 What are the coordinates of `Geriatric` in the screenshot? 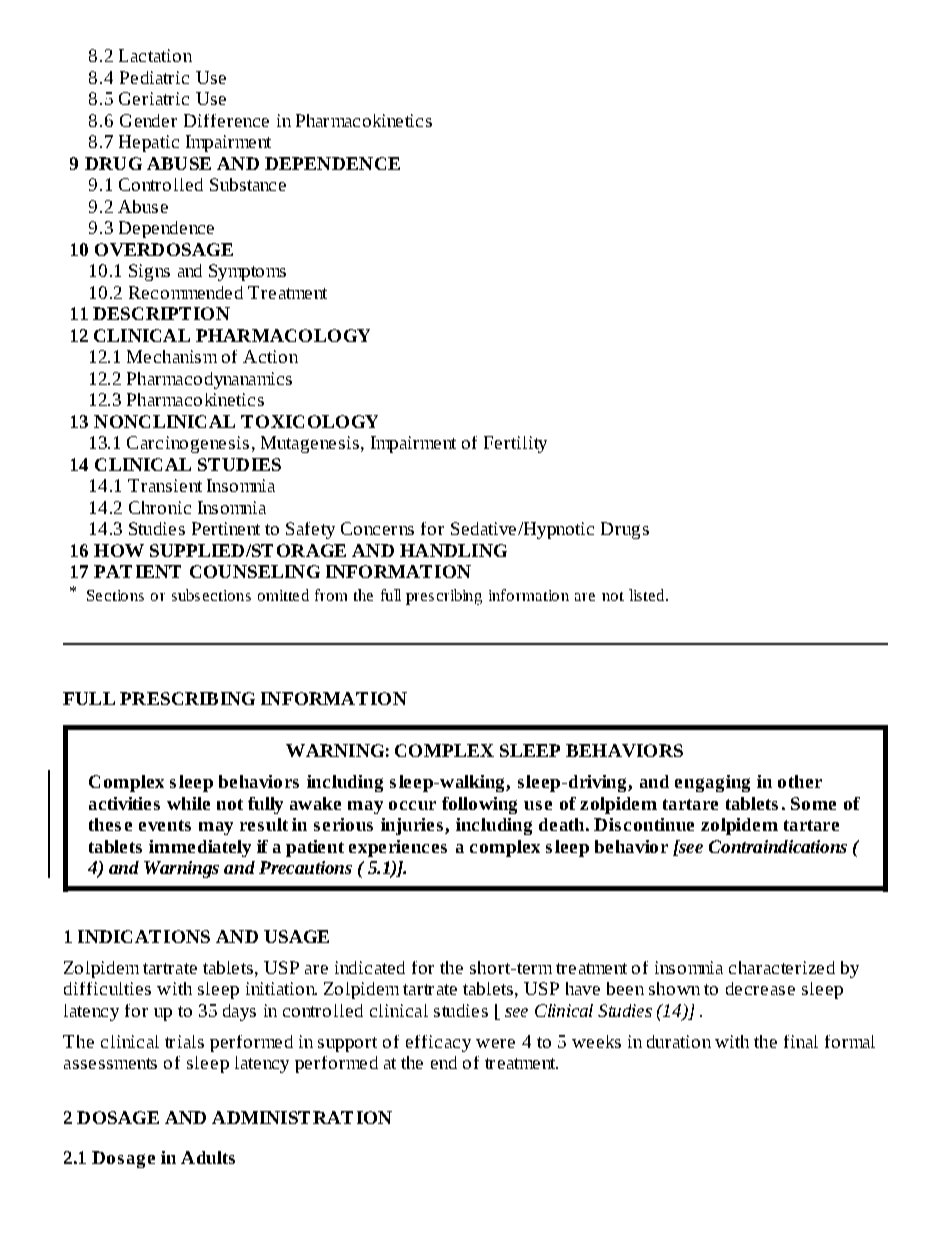 It's located at (154, 98).
